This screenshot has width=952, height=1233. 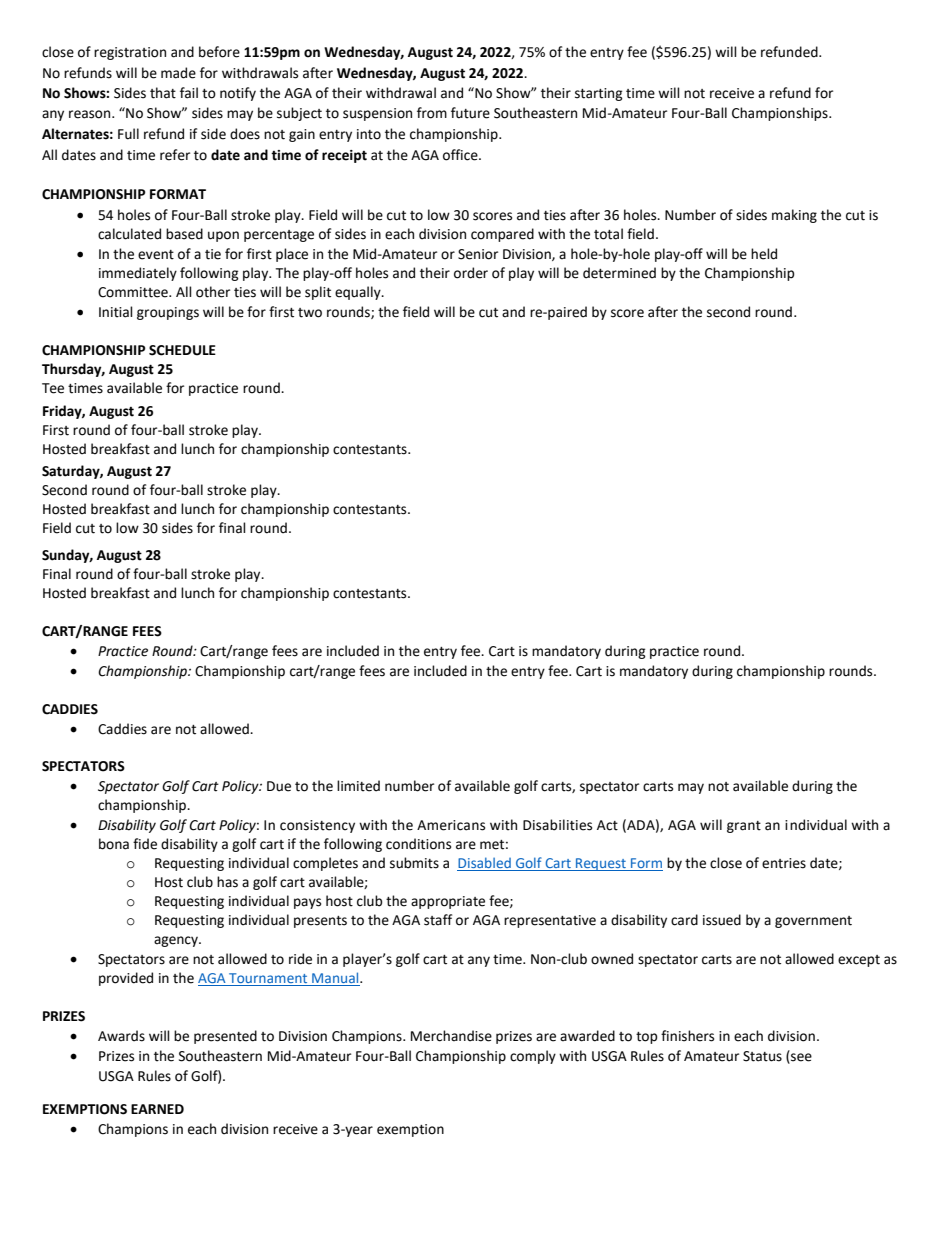 What do you see at coordinates (619, 273) in the screenshot?
I see `determined` at bounding box center [619, 273].
